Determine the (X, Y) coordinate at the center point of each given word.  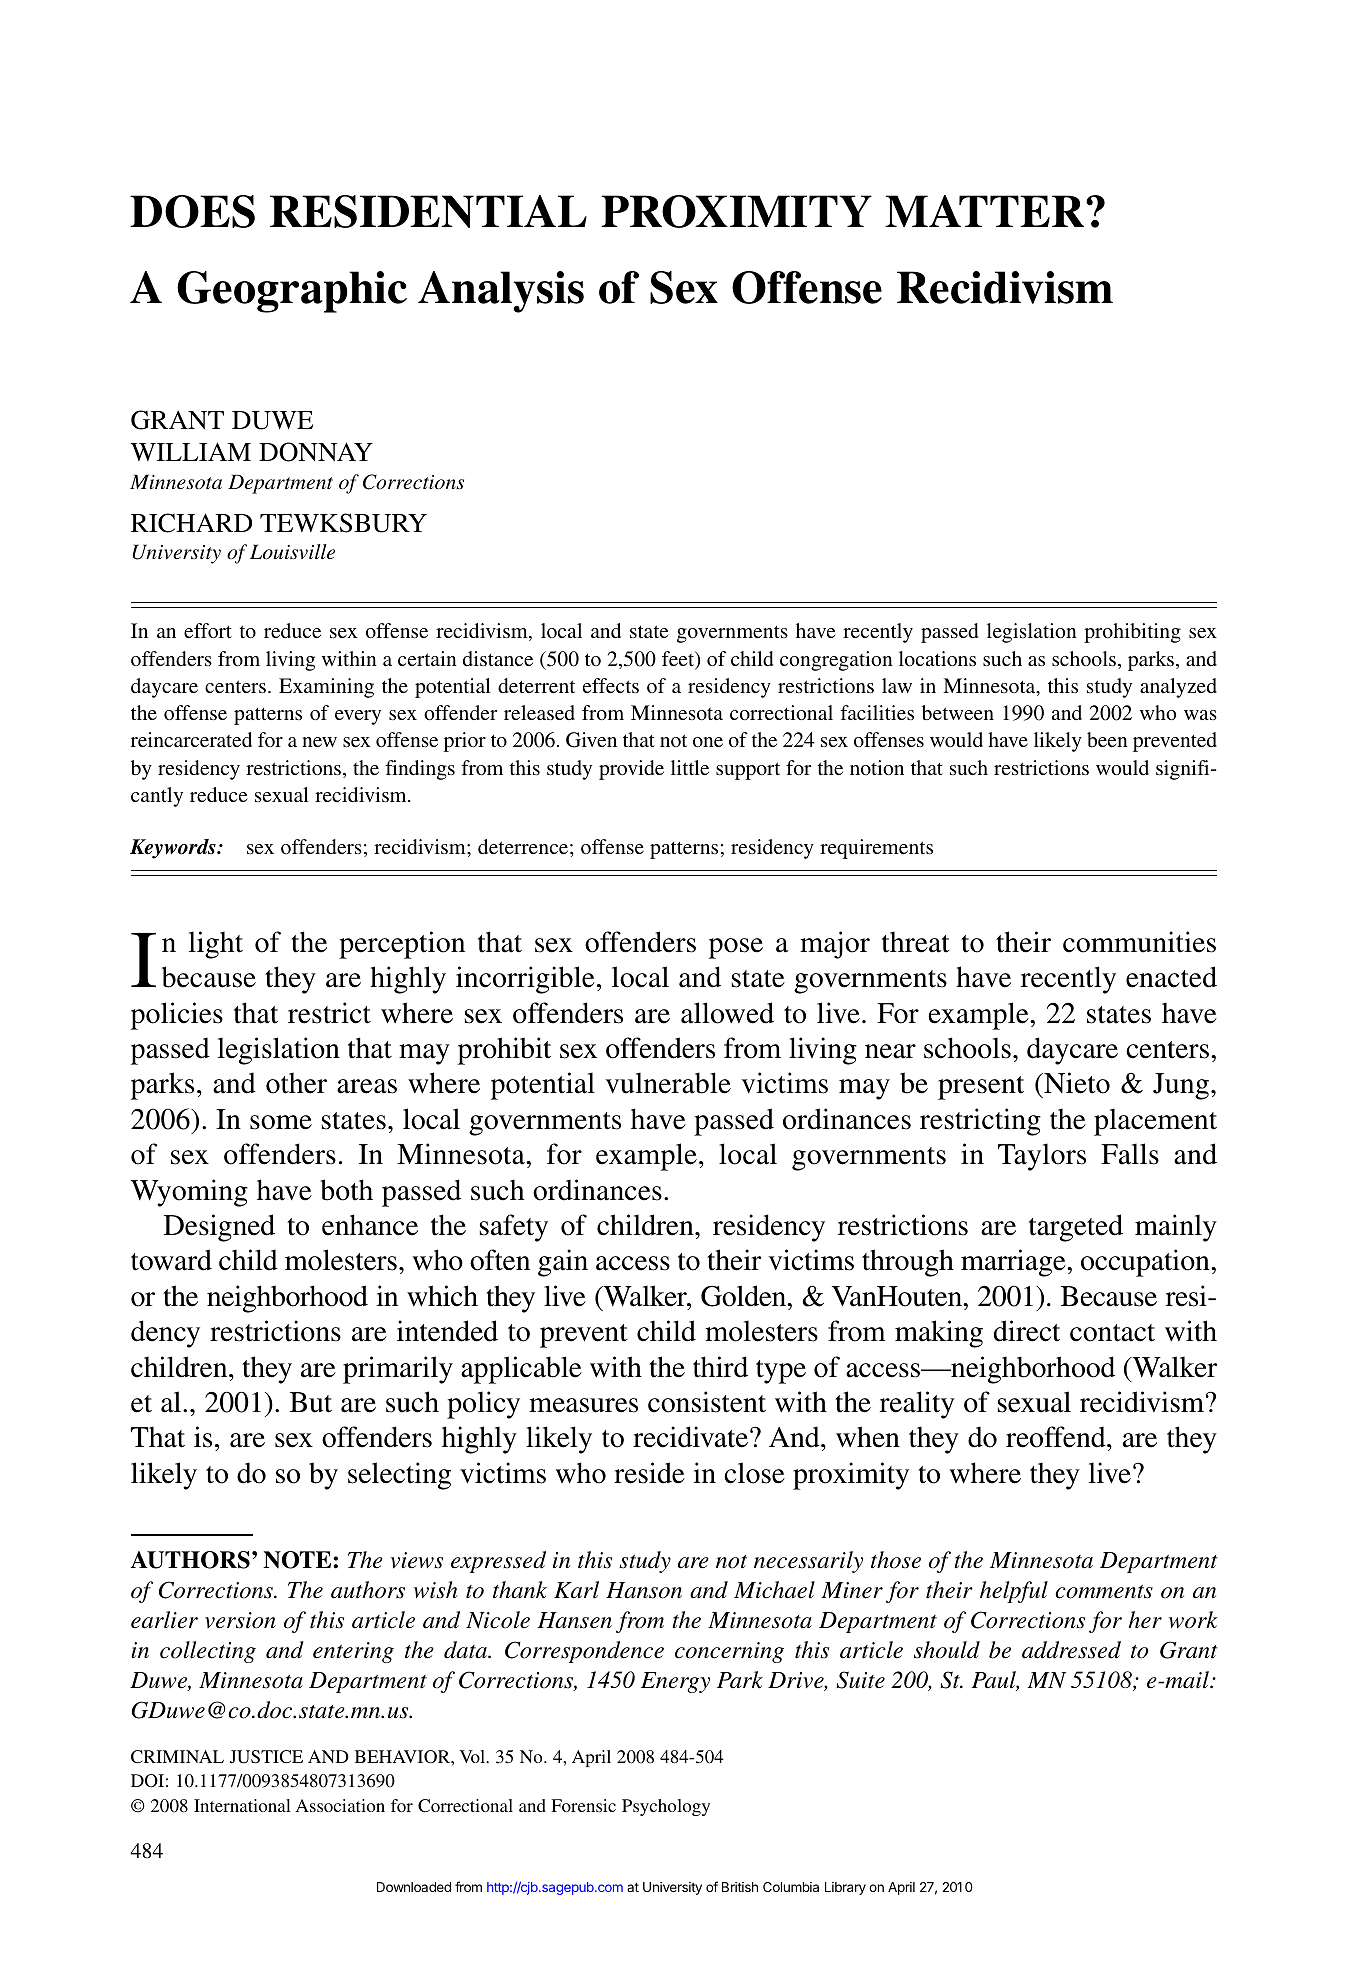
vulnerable (668, 1083)
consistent (707, 1402)
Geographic (292, 292)
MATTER (986, 211)
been (1107, 739)
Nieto (1076, 1083)
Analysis (501, 292)
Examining (326, 688)
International (242, 1805)
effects (611, 685)
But (311, 1402)
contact (1112, 1333)
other (296, 1083)
